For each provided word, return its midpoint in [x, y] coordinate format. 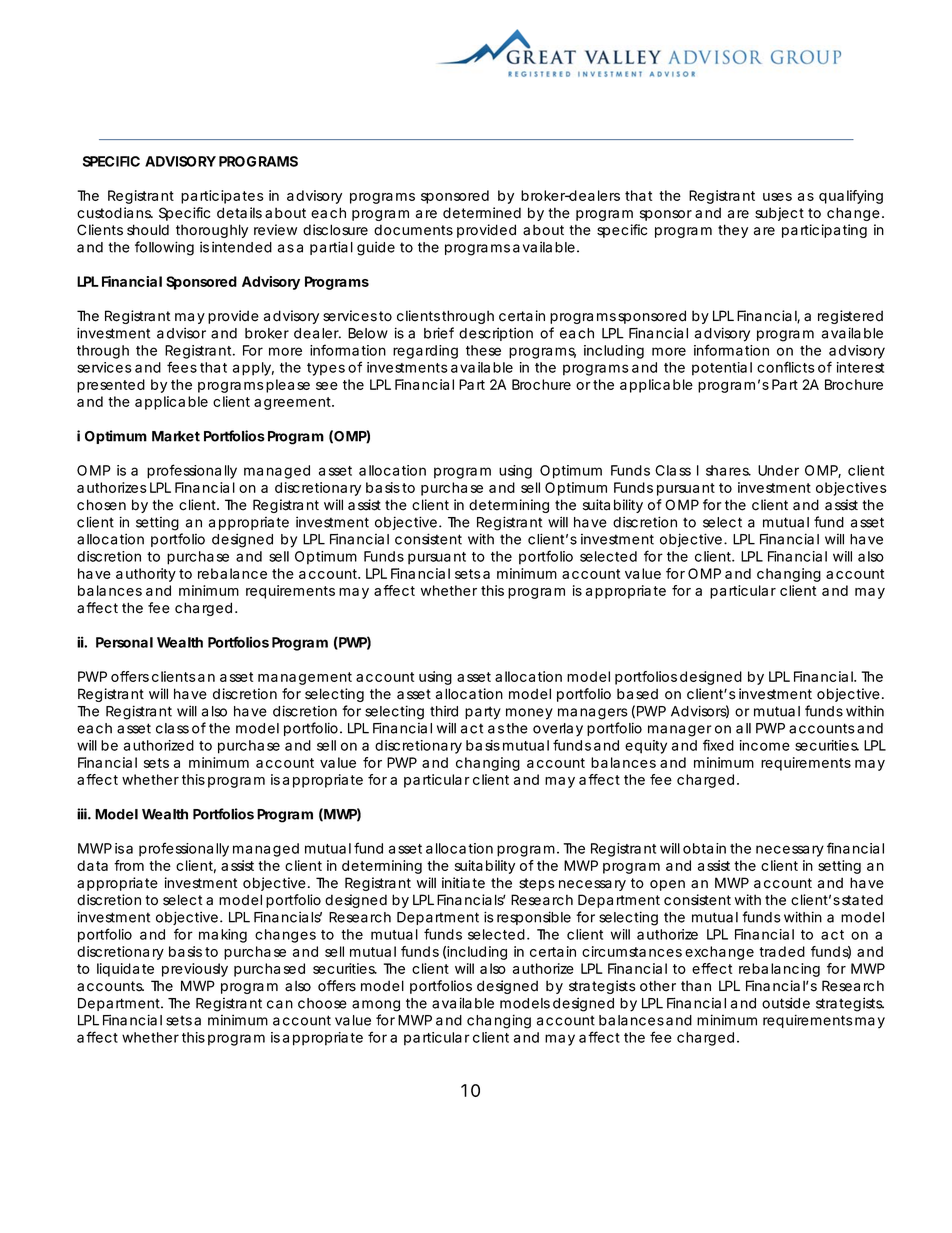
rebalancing [779, 970]
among [376, 1006]
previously [195, 970]
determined [482, 213]
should [148, 230]
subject [779, 214]
